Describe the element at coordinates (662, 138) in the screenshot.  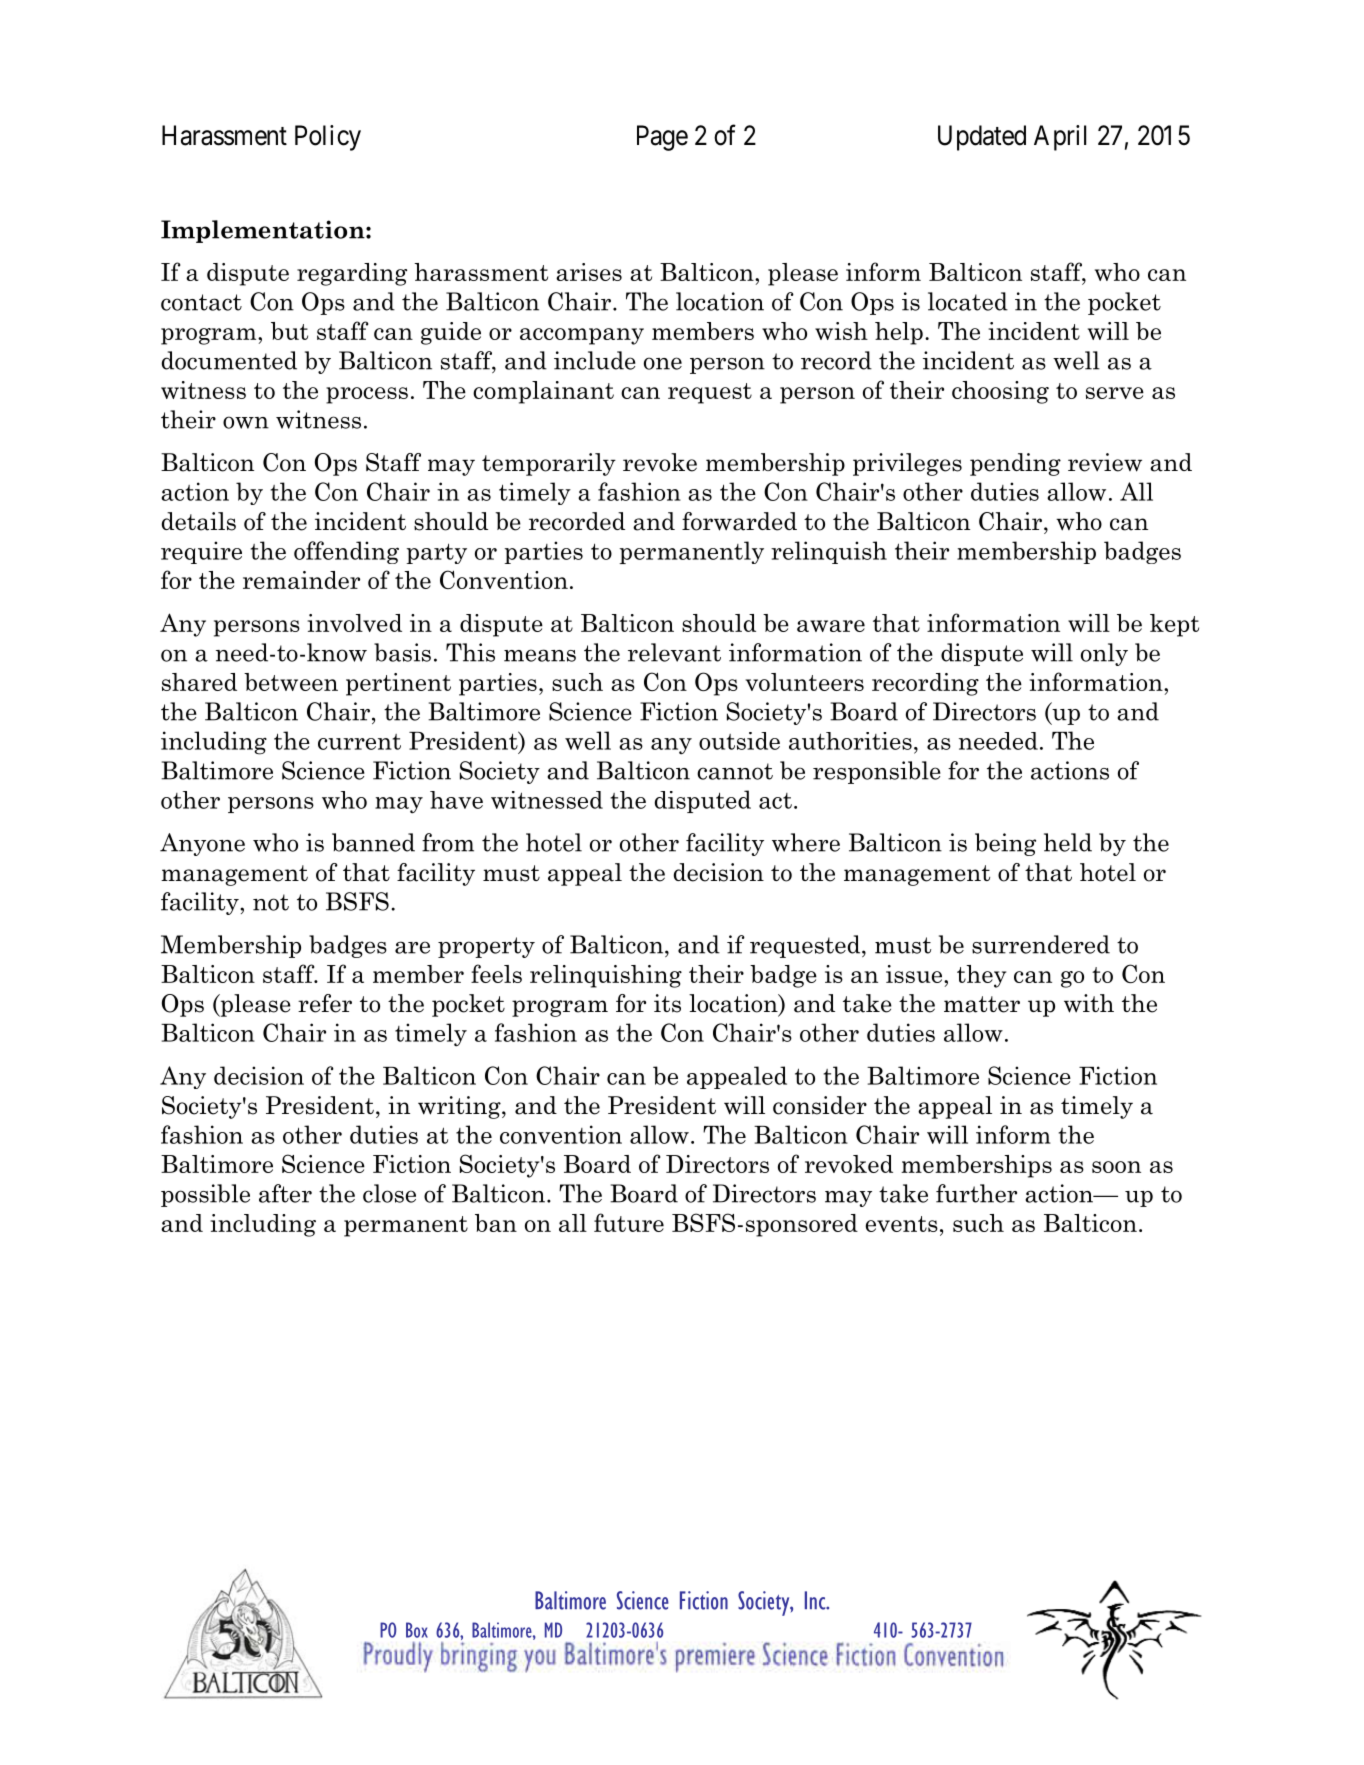
I see `Page` at that location.
